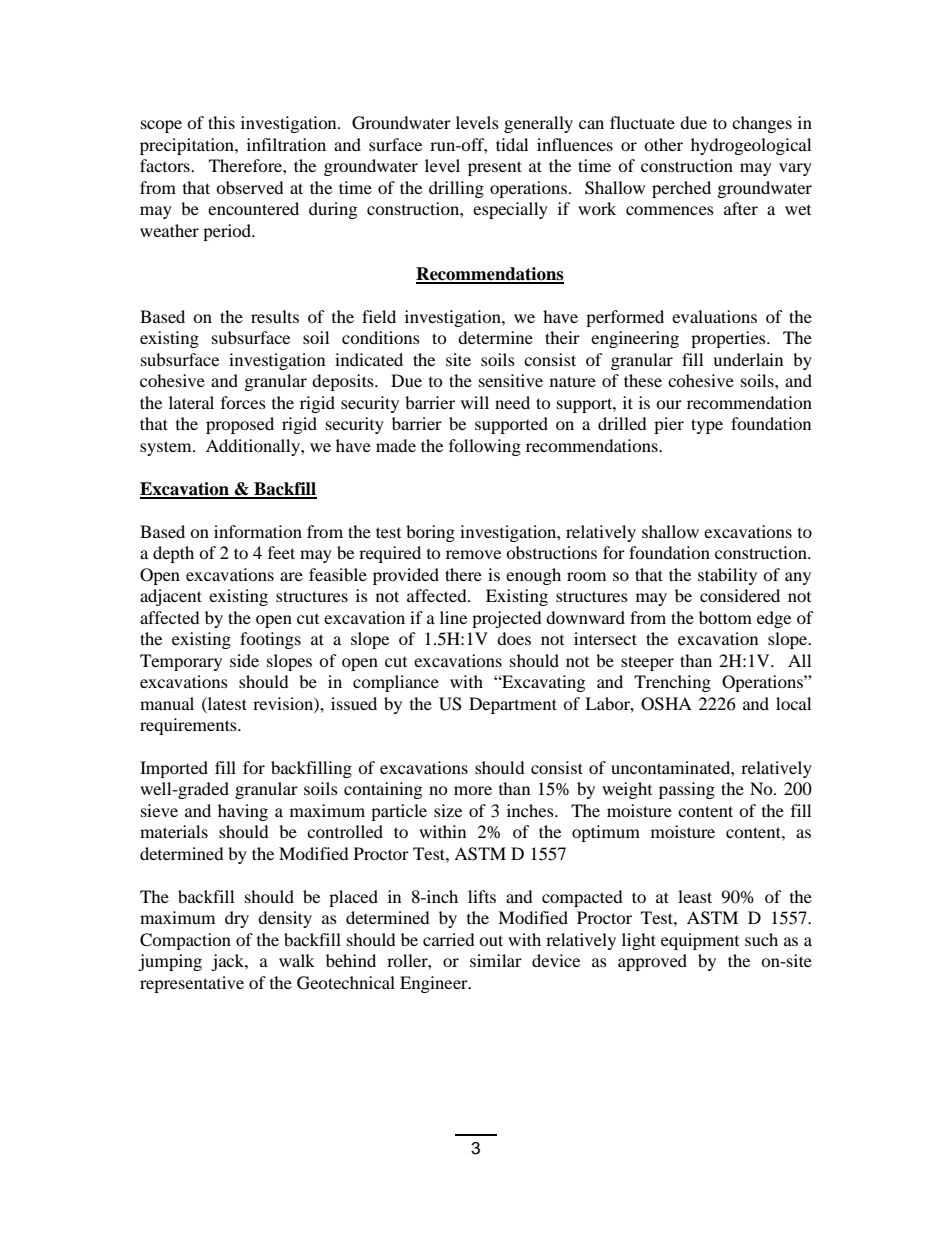  Describe the element at coordinates (729, 339) in the image. I see `properties` at that location.
